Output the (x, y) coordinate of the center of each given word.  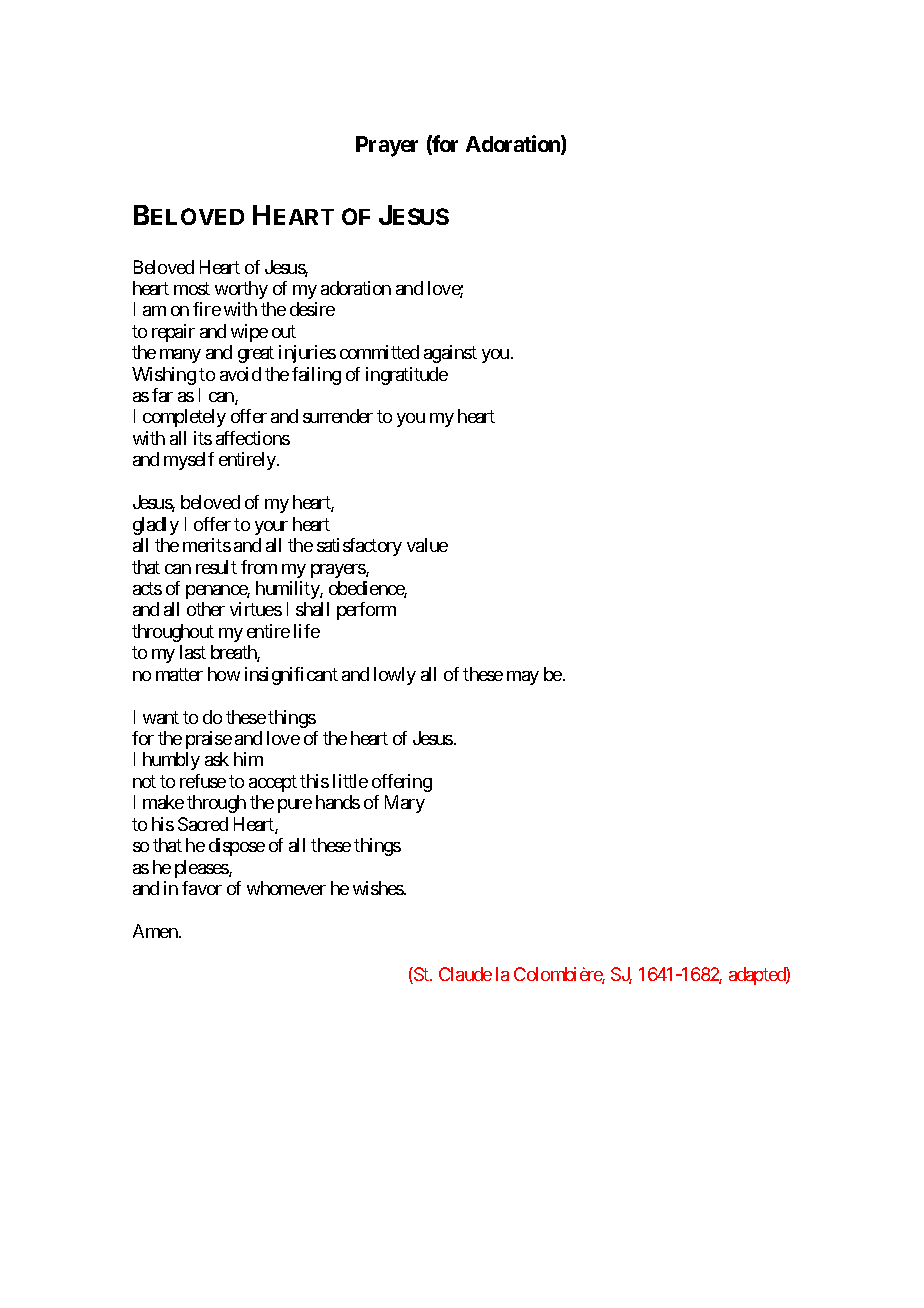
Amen (156, 931)
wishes (379, 888)
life (307, 631)
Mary (405, 804)
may (523, 678)
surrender (338, 416)
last (193, 652)
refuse (203, 781)
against (450, 354)
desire (312, 309)
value (427, 545)
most (192, 288)
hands (338, 802)
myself (189, 461)
